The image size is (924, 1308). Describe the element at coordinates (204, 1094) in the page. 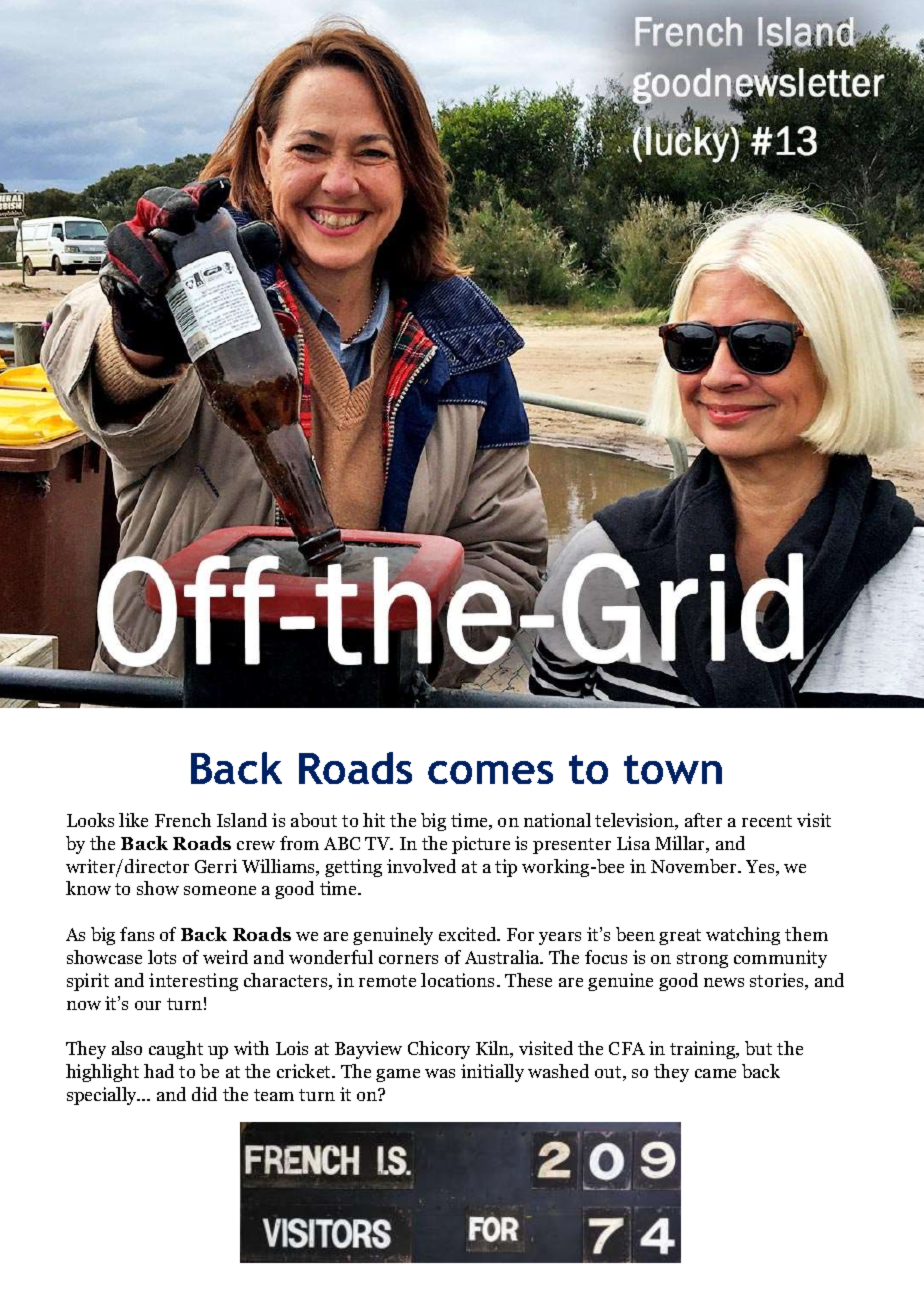

I see `did` at that location.
